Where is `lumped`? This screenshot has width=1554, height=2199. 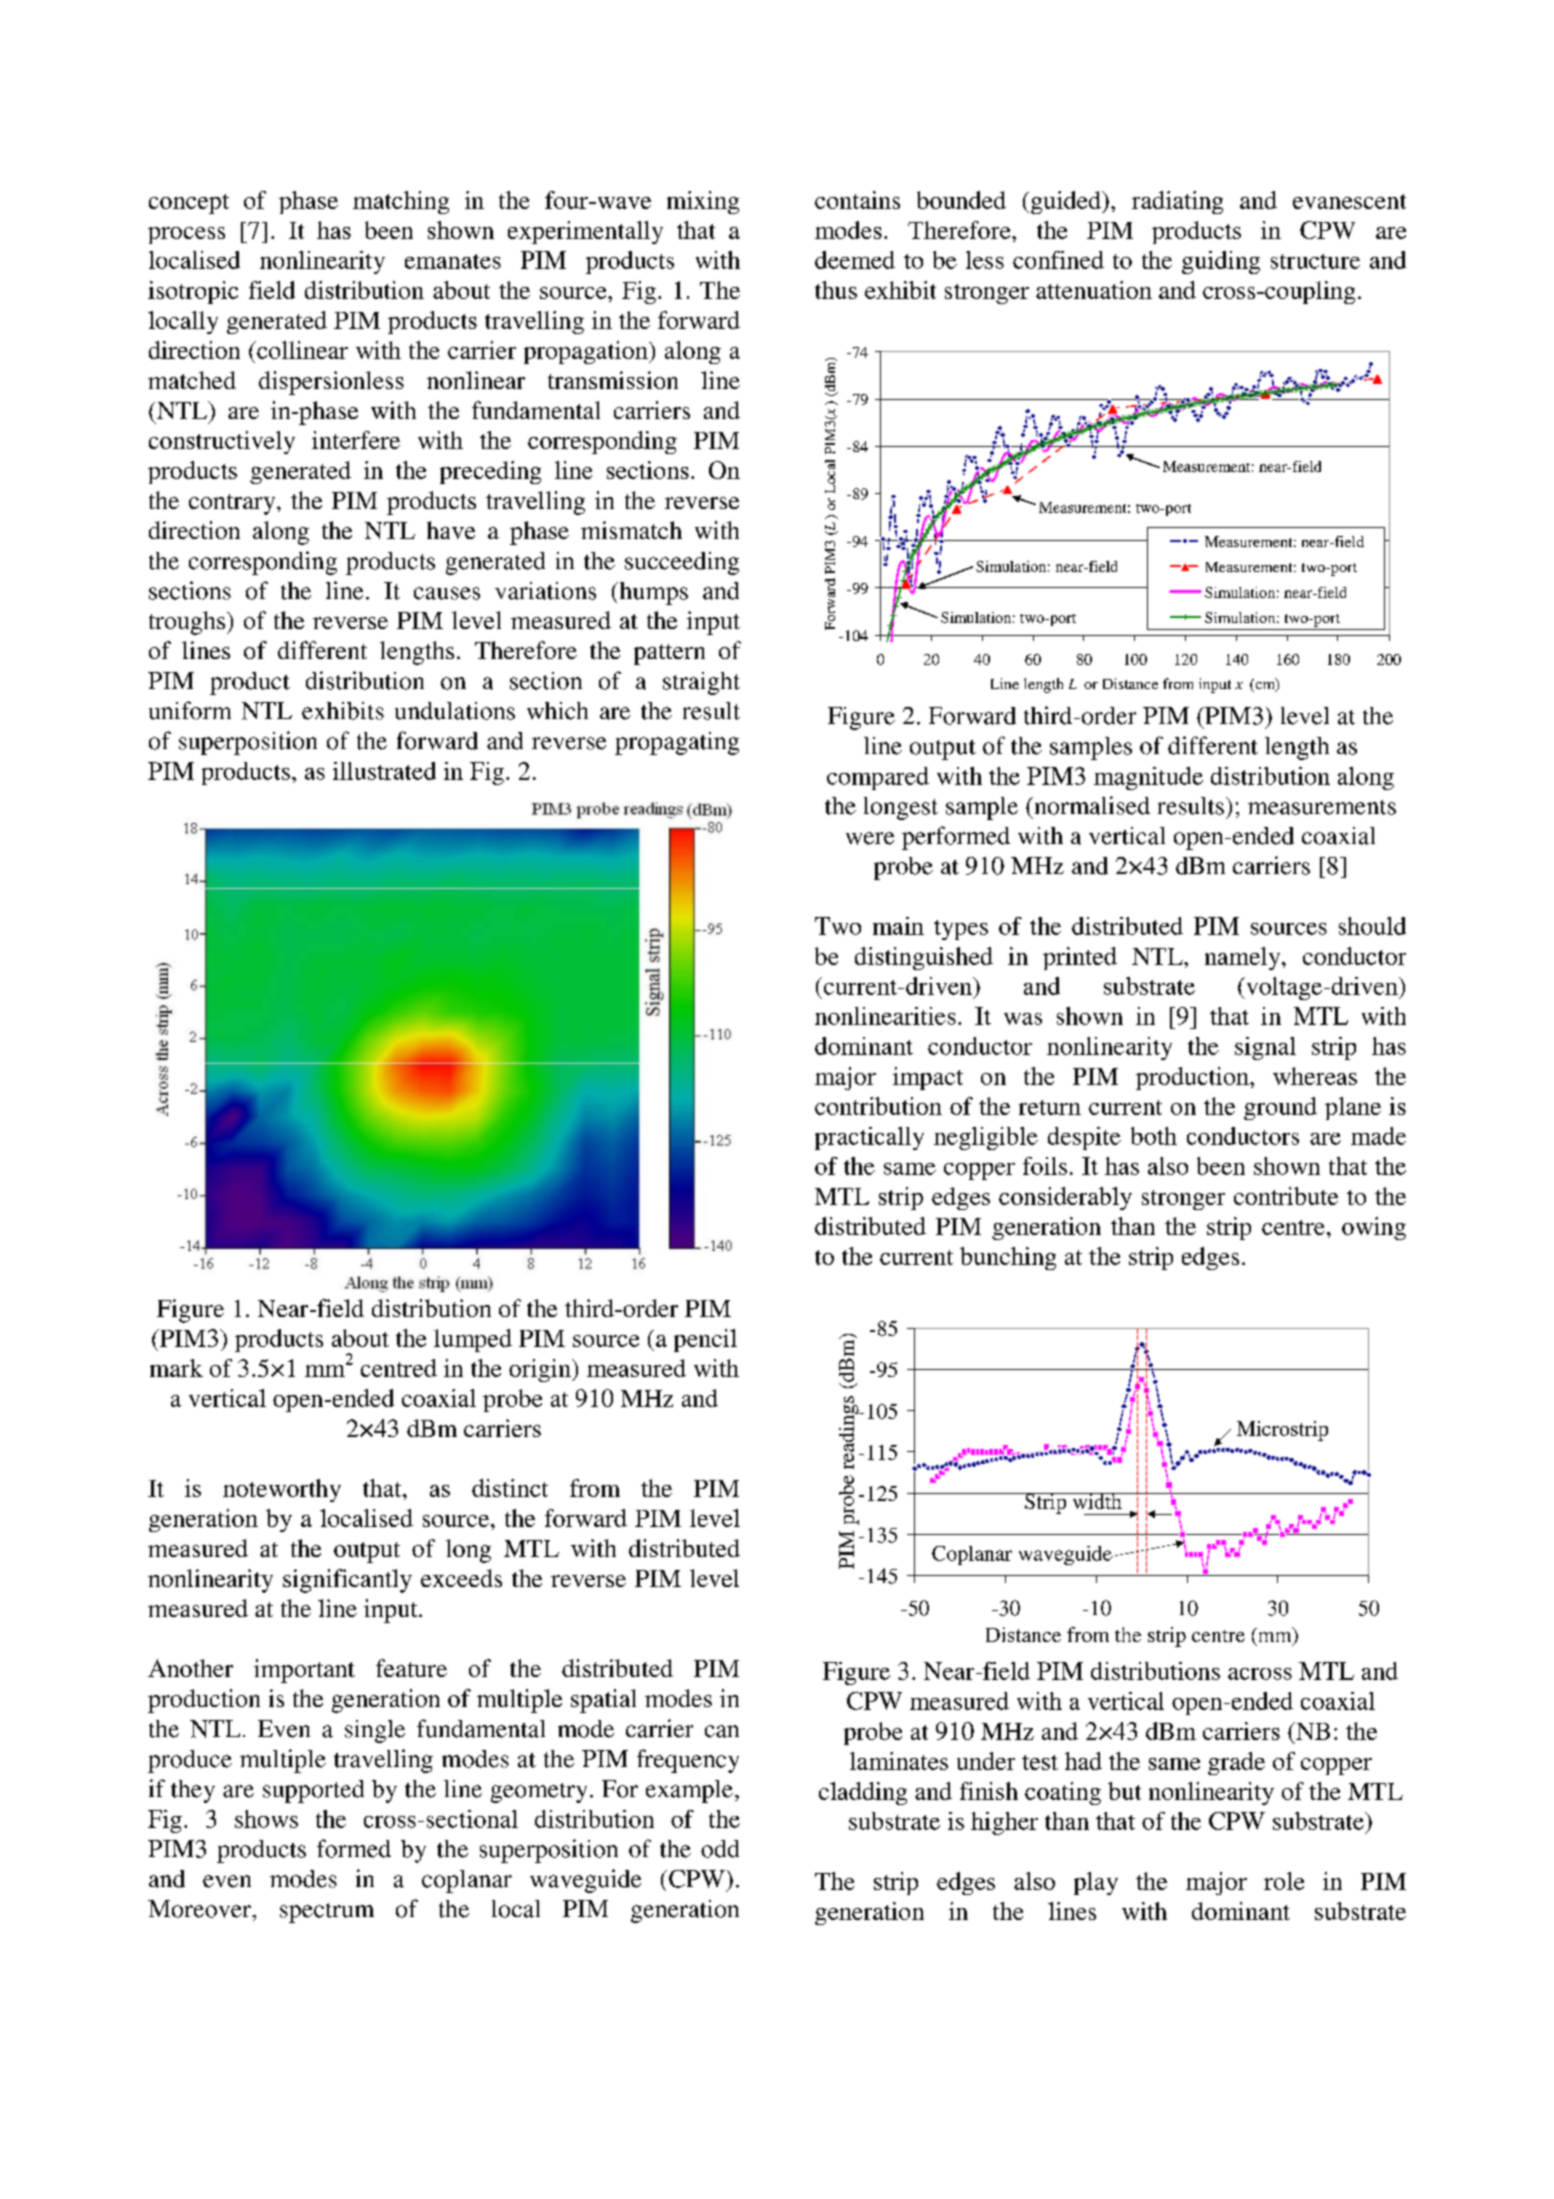
lumped is located at coordinates (473, 1340).
